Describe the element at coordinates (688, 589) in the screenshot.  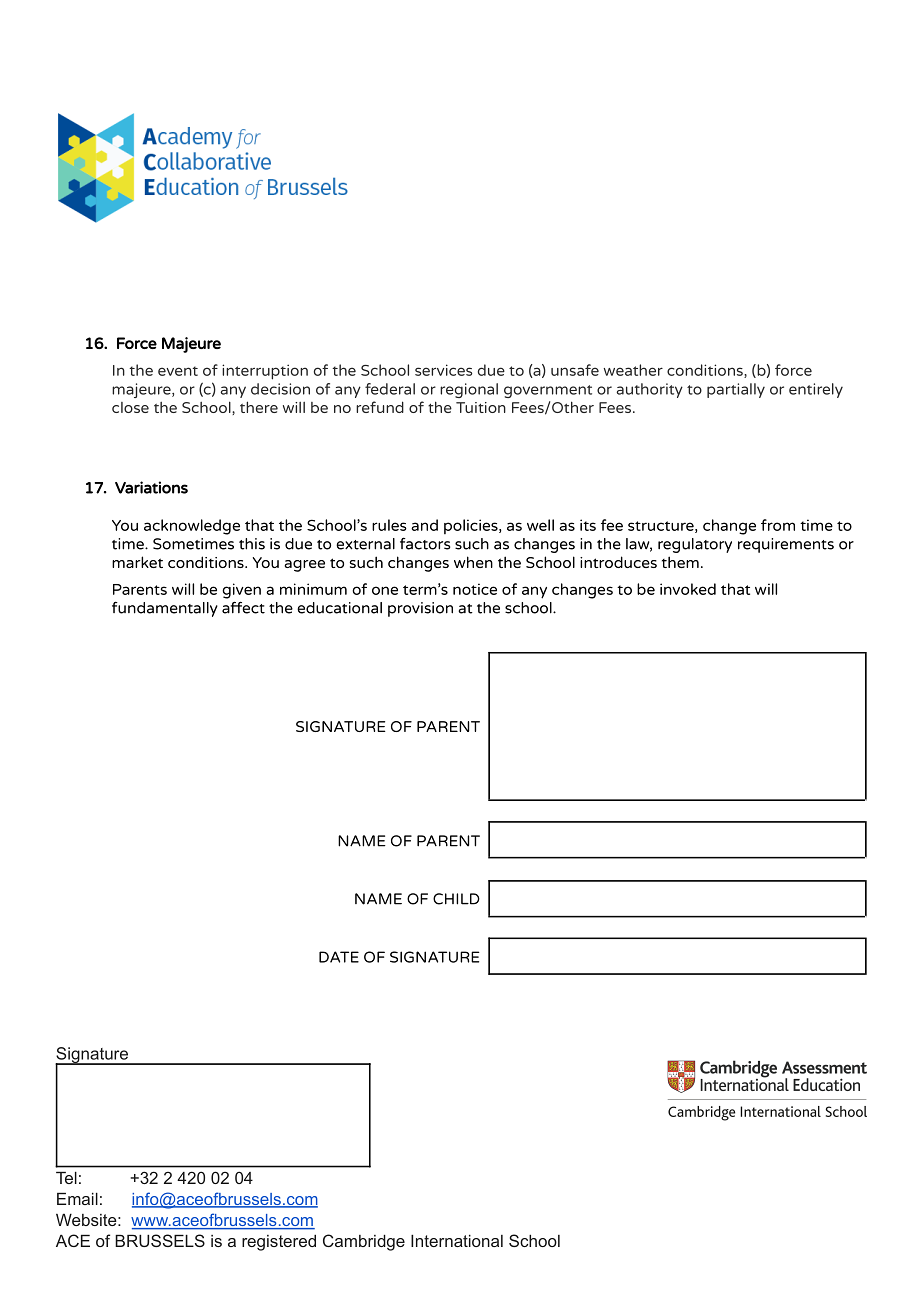
I see `invoked` at that location.
